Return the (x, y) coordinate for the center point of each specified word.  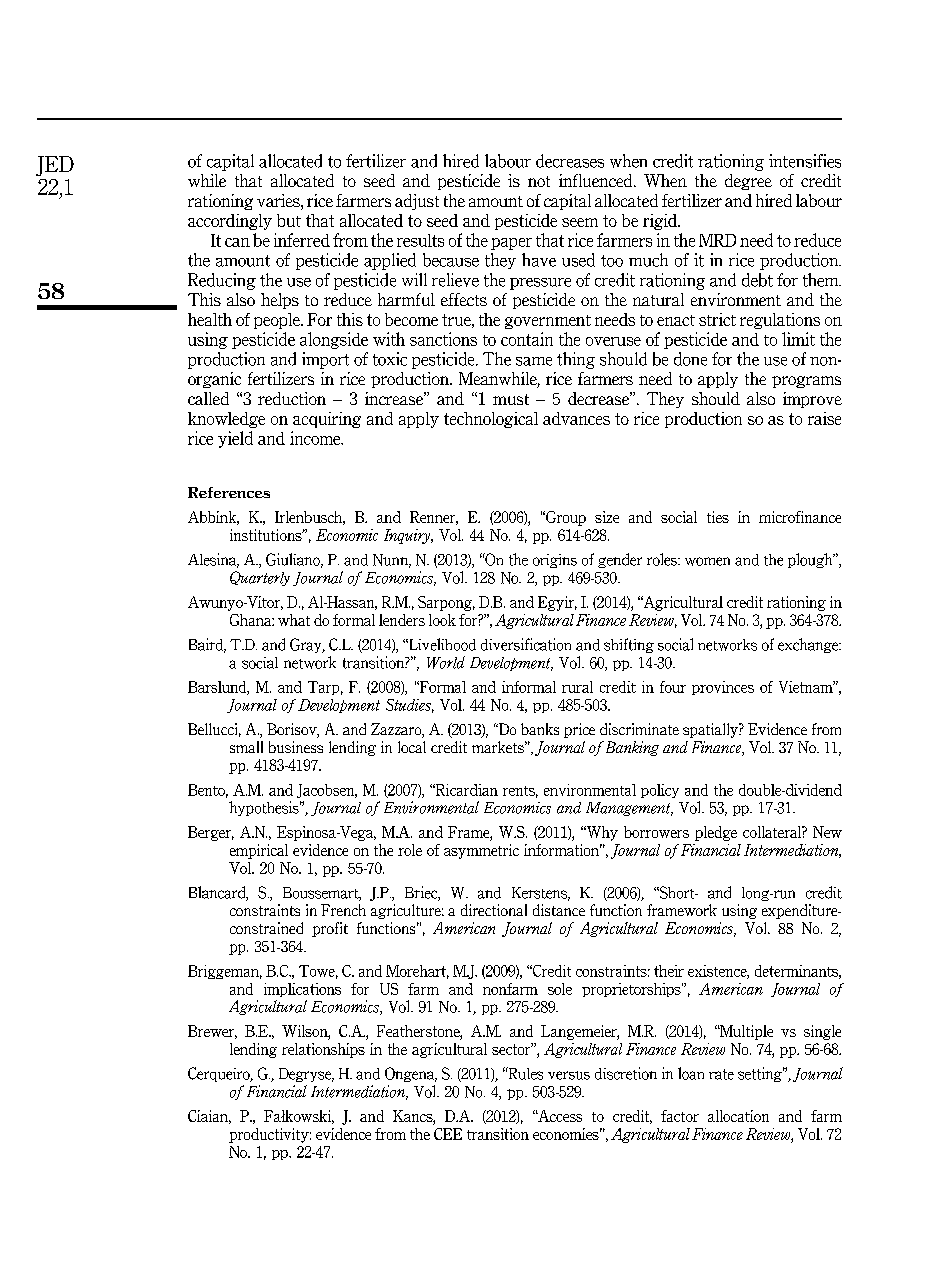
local (412, 747)
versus (569, 1075)
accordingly (230, 222)
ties (718, 517)
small (246, 747)
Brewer (212, 1032)
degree (748, 182)
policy (660, 791)
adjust (417, 202)
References (229, 492)
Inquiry (408, 536)
